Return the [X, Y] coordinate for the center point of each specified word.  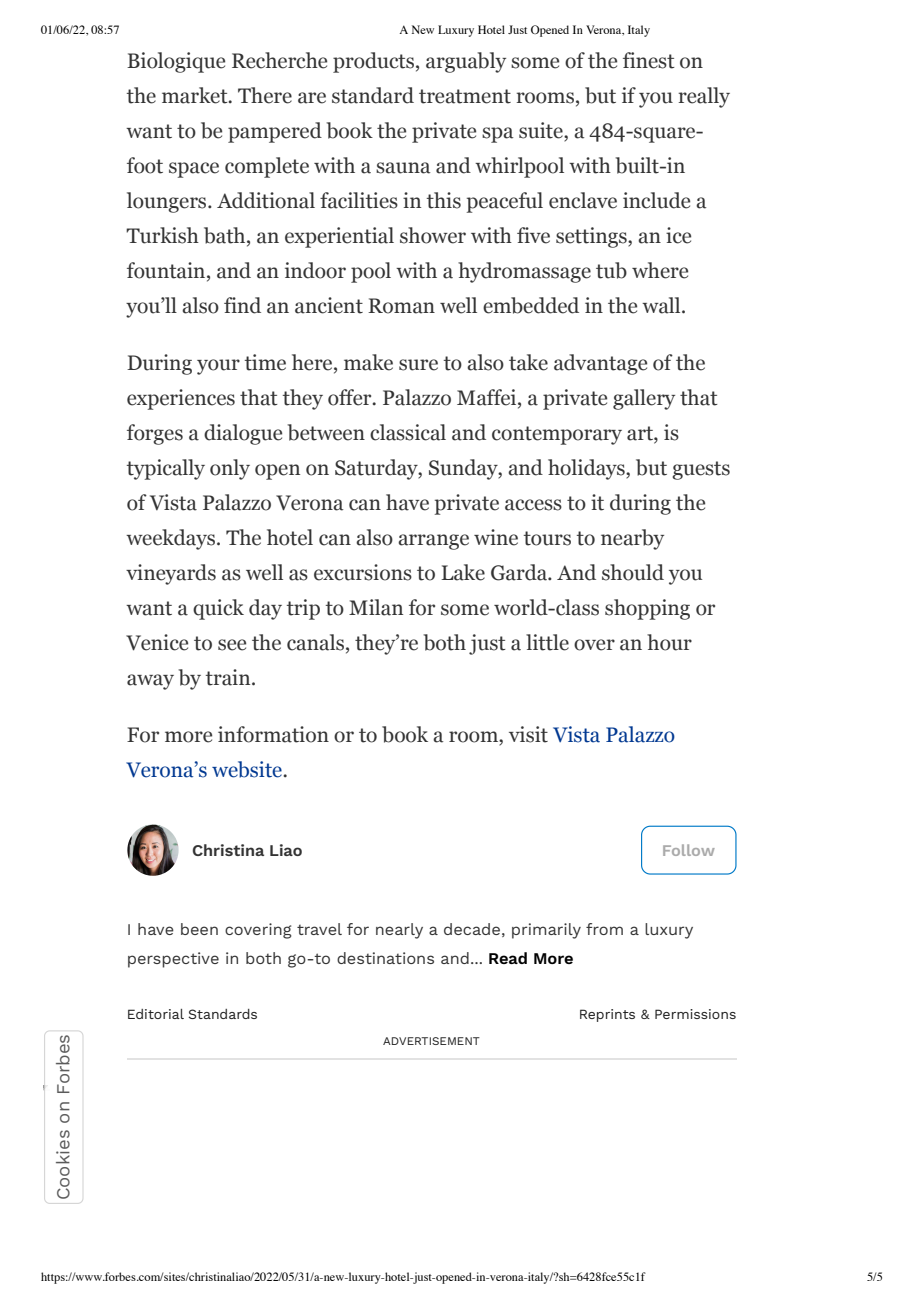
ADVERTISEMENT [431, 1041]
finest [649, 60]
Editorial [156, 1014]
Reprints [607, 1015]
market [196, 95]
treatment [465, 96]
